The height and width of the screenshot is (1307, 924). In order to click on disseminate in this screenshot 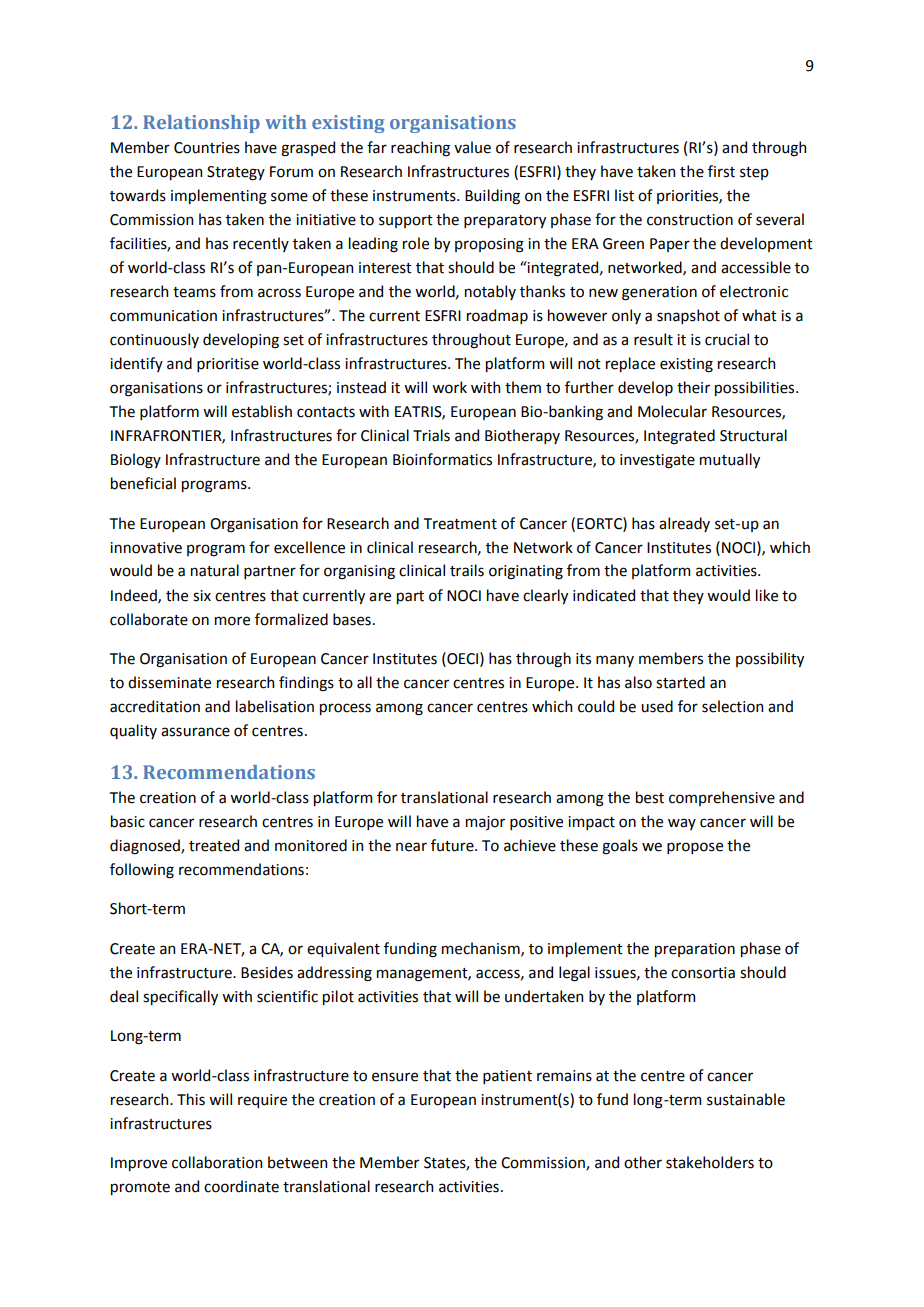, I will do `click(169, 682)`.
